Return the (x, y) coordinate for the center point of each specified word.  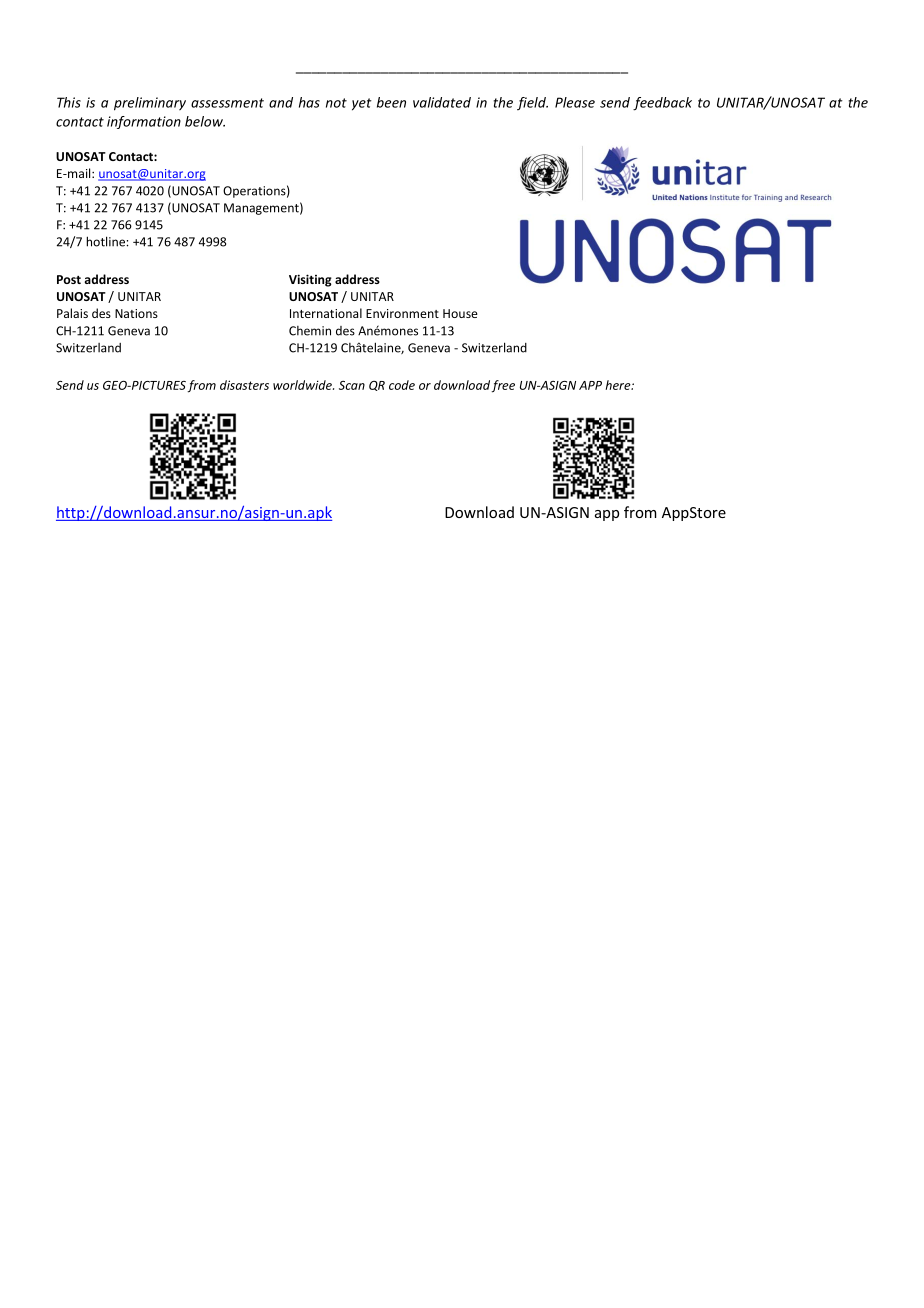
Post (69, 279)
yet (362, 104)
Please (575, 102)
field (532, 104)
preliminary (150, 104)
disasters (244, 385)
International (326, 313)
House (460, 313)
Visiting (310, 280)
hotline (106, 241)
